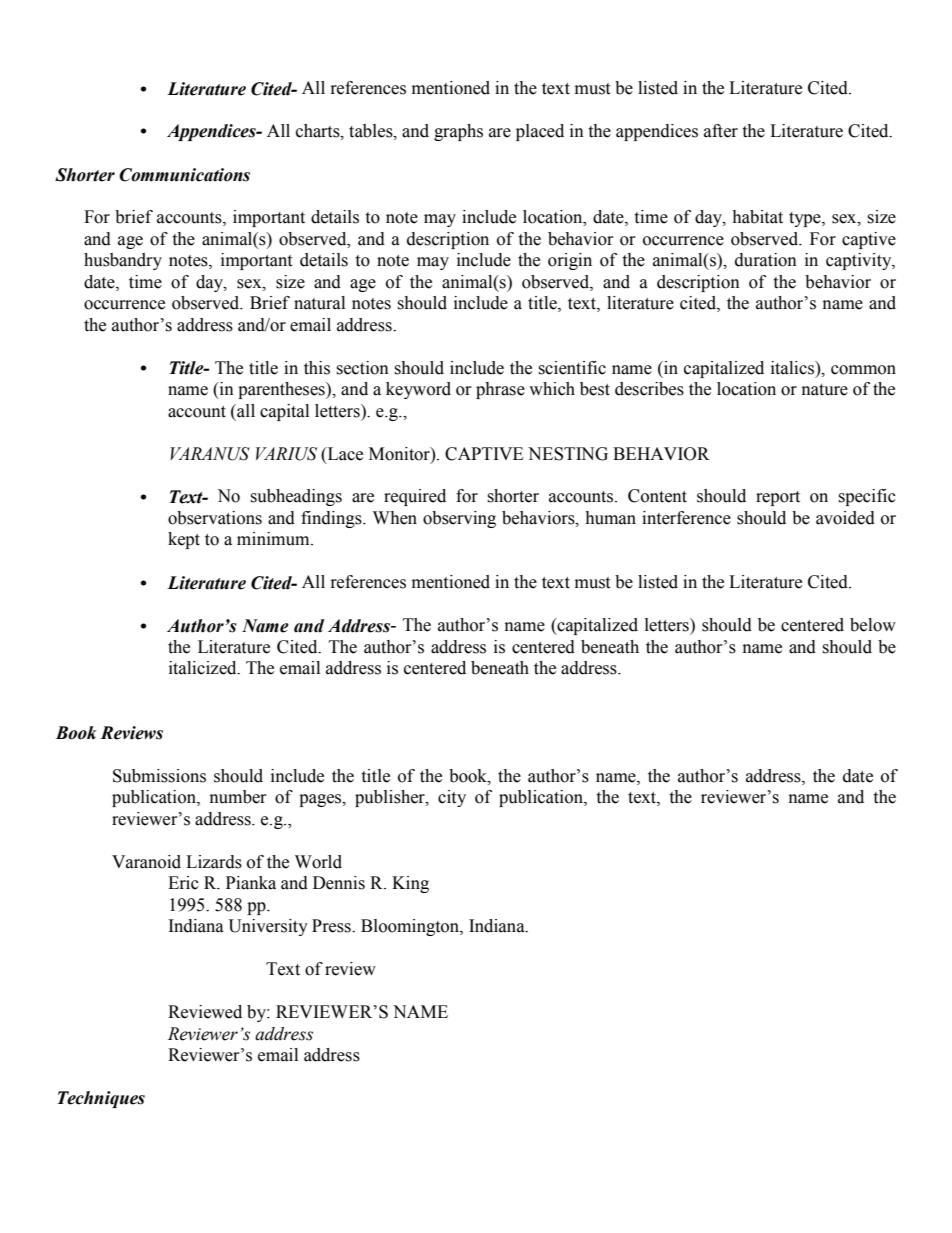 This image has width=952, height=1233. I want to click on Eric, so click(183, 883).
